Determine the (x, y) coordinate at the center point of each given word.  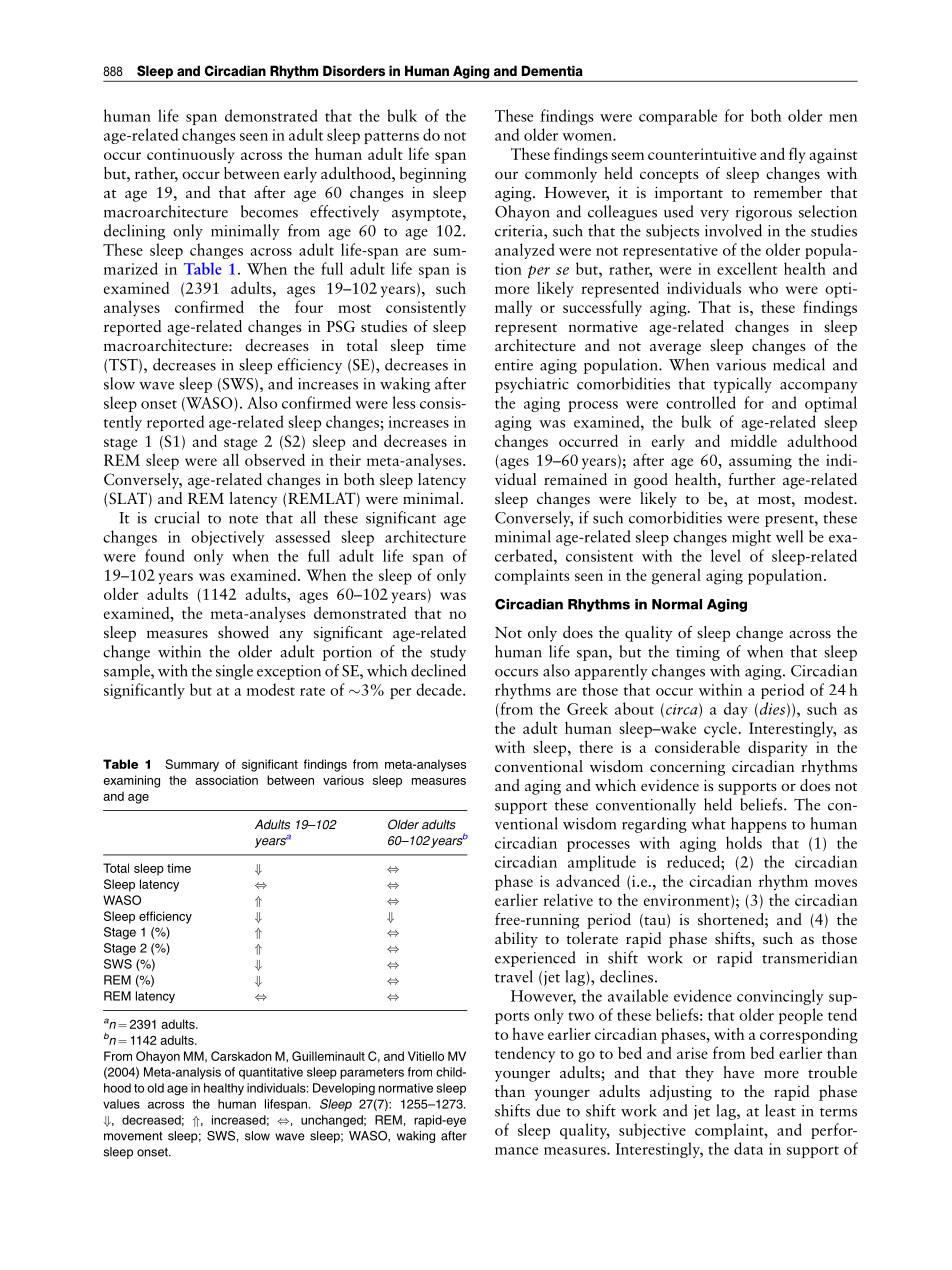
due (548, 1110)
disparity (778, 749)
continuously (191, 156)
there (596, 746)
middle (754, 441)
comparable (678, 117)
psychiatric (532, 385)
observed (275, 460)
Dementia (552, 70)
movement (133, 1136)
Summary (192, 765)
